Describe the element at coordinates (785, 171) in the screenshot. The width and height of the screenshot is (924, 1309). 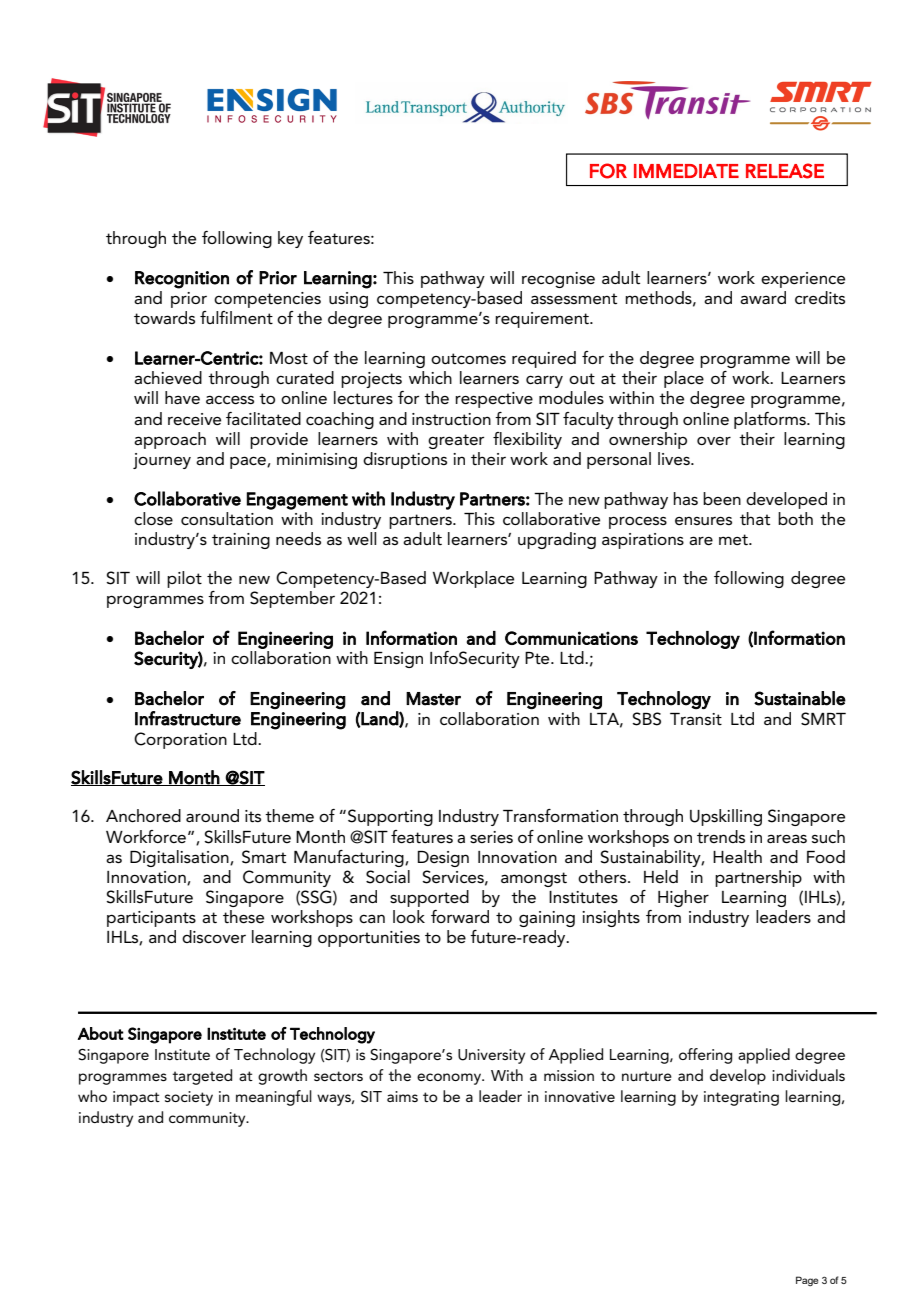
I see `RELEASE` at that location.
